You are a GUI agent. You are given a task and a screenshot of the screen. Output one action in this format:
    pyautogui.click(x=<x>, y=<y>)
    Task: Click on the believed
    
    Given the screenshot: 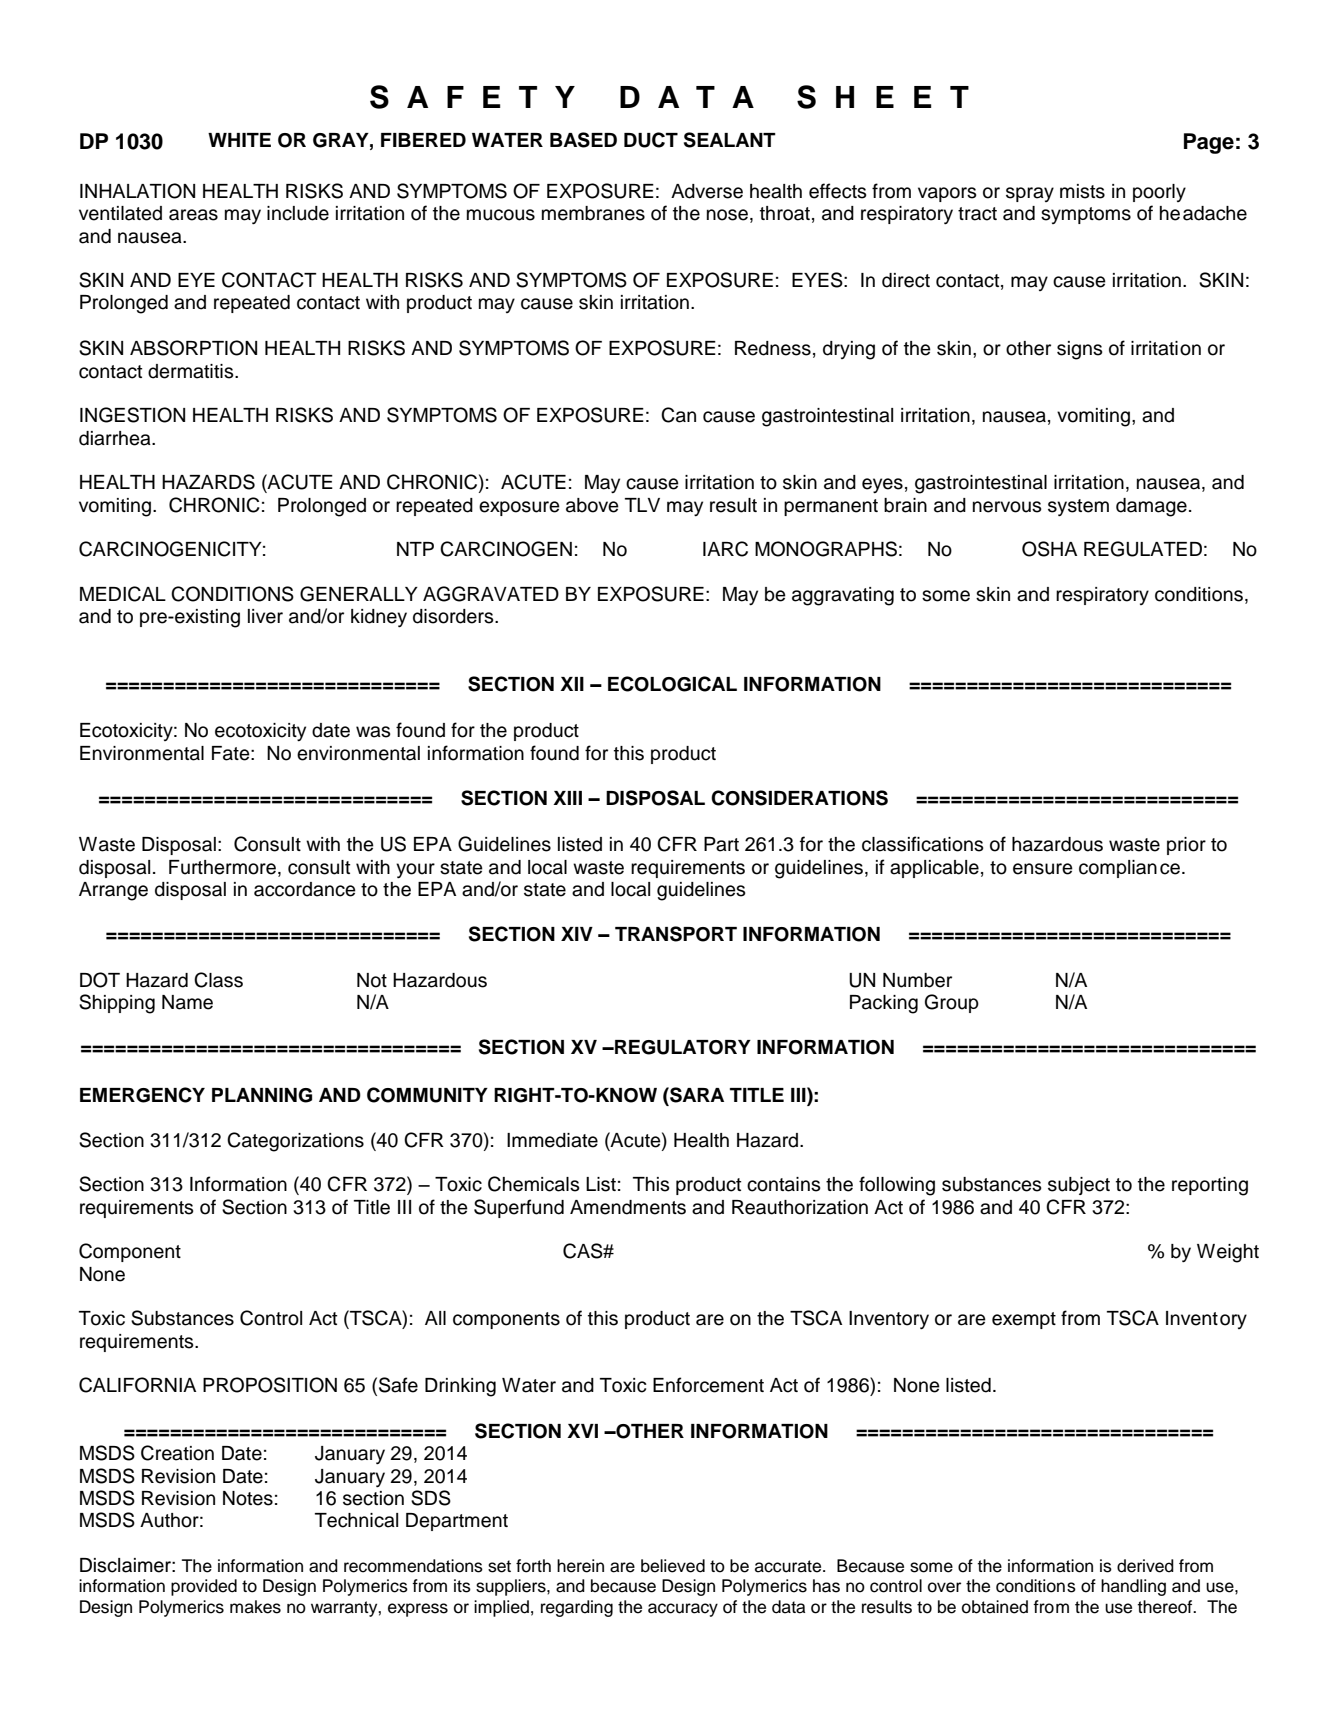 What is the action you would take?
    pyautogui.click(x=673, y=1566)
